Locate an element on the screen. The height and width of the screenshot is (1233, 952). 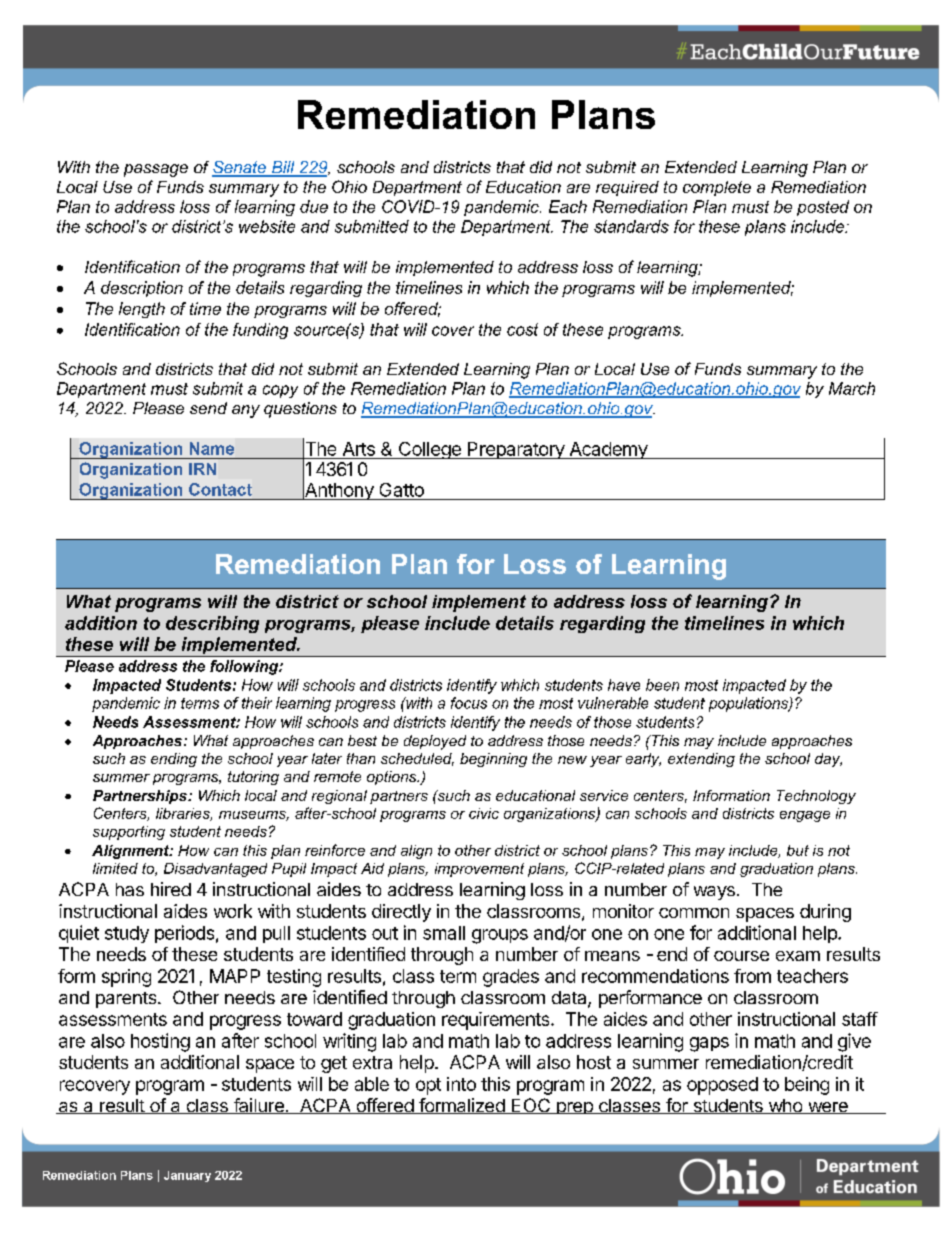
January is located at coordinates (187, 1176).
